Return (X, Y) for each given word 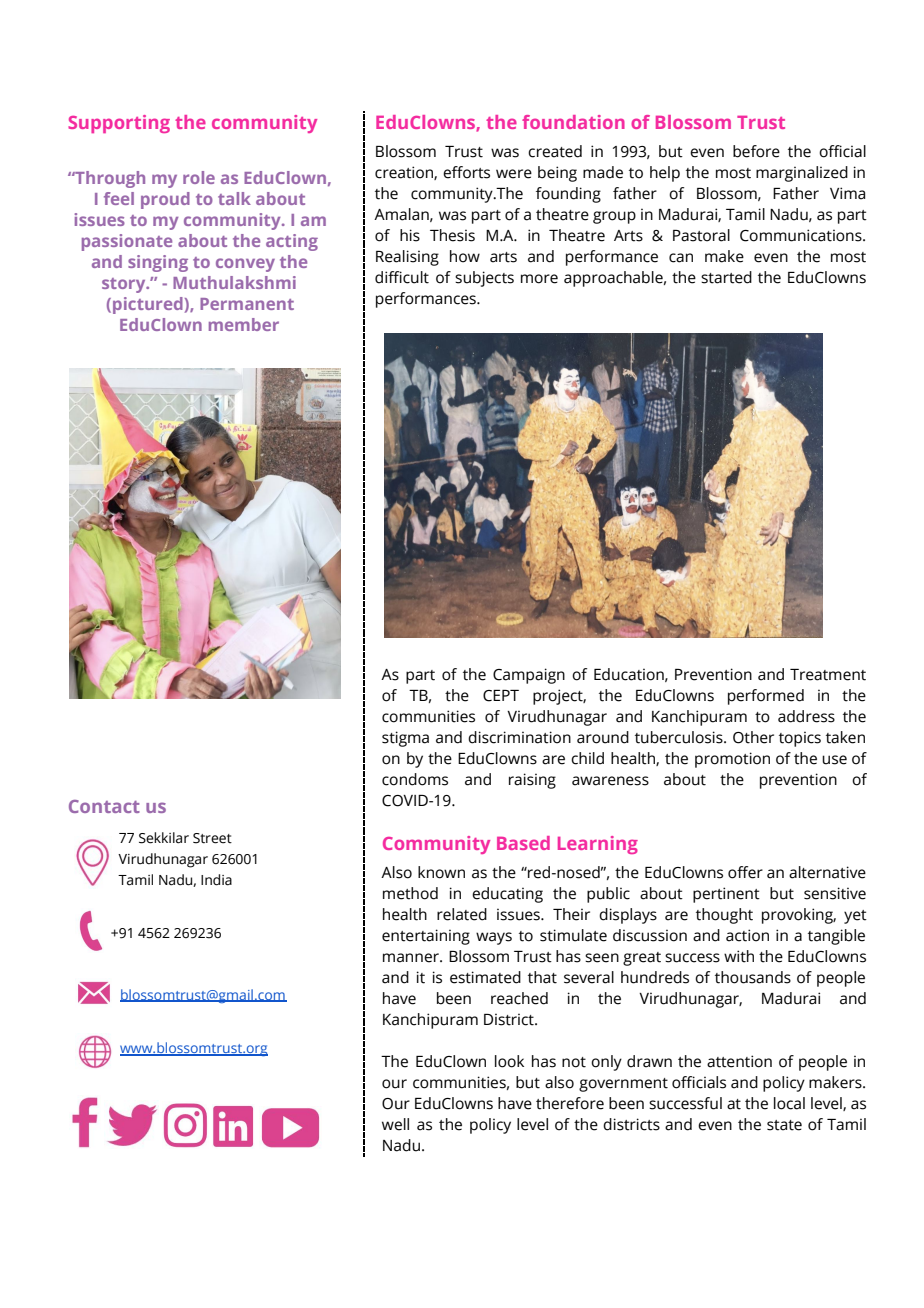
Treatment (828, 675)
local (789, 1103)
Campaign (529, 676)
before (756, 151)
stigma (405, 739)
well (395, 1124)
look (509, 1061)
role (199, 177)
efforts (466, 172)
